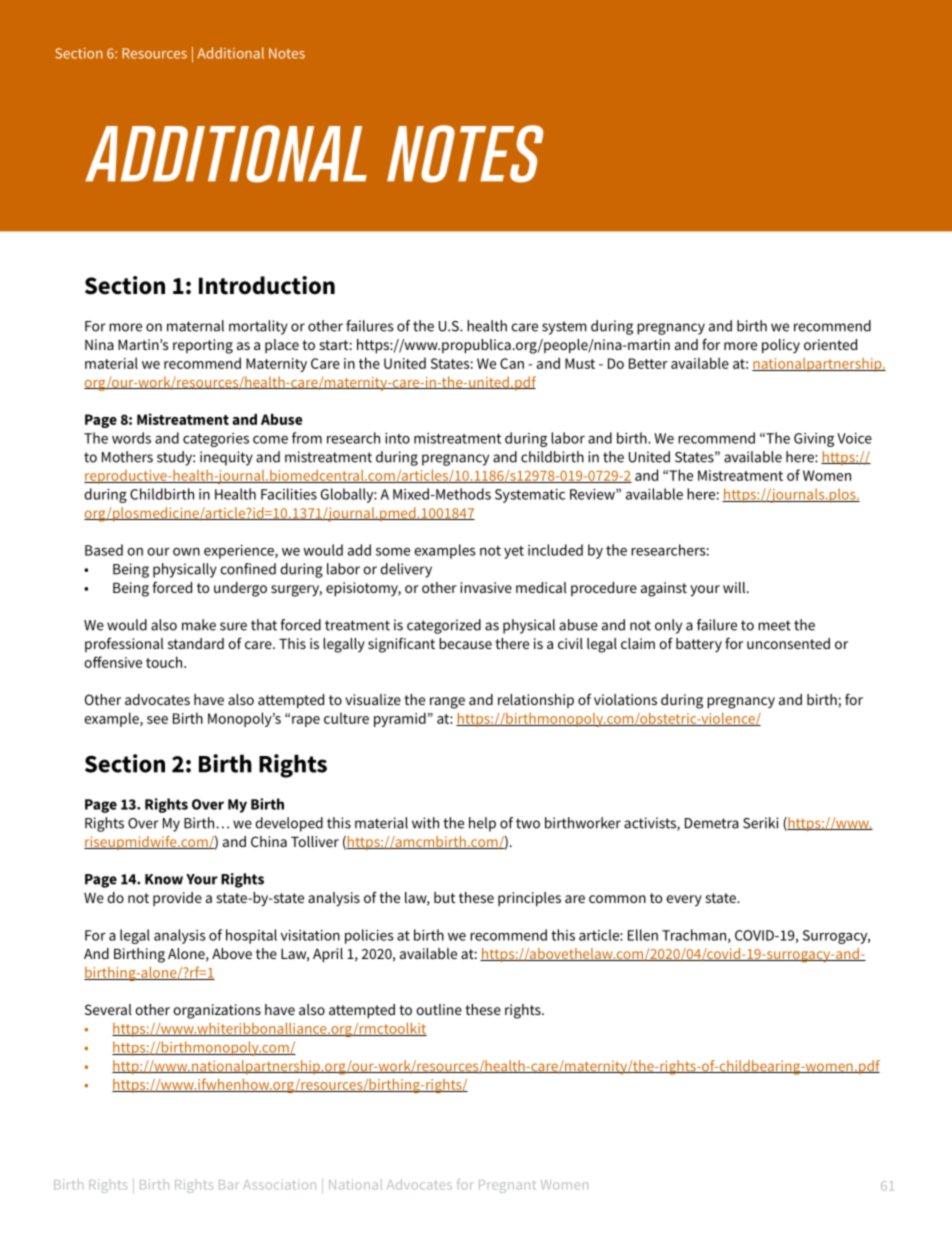 This screenshot has width=952, height=1233. I want to click on Must, so click(580, 363).
